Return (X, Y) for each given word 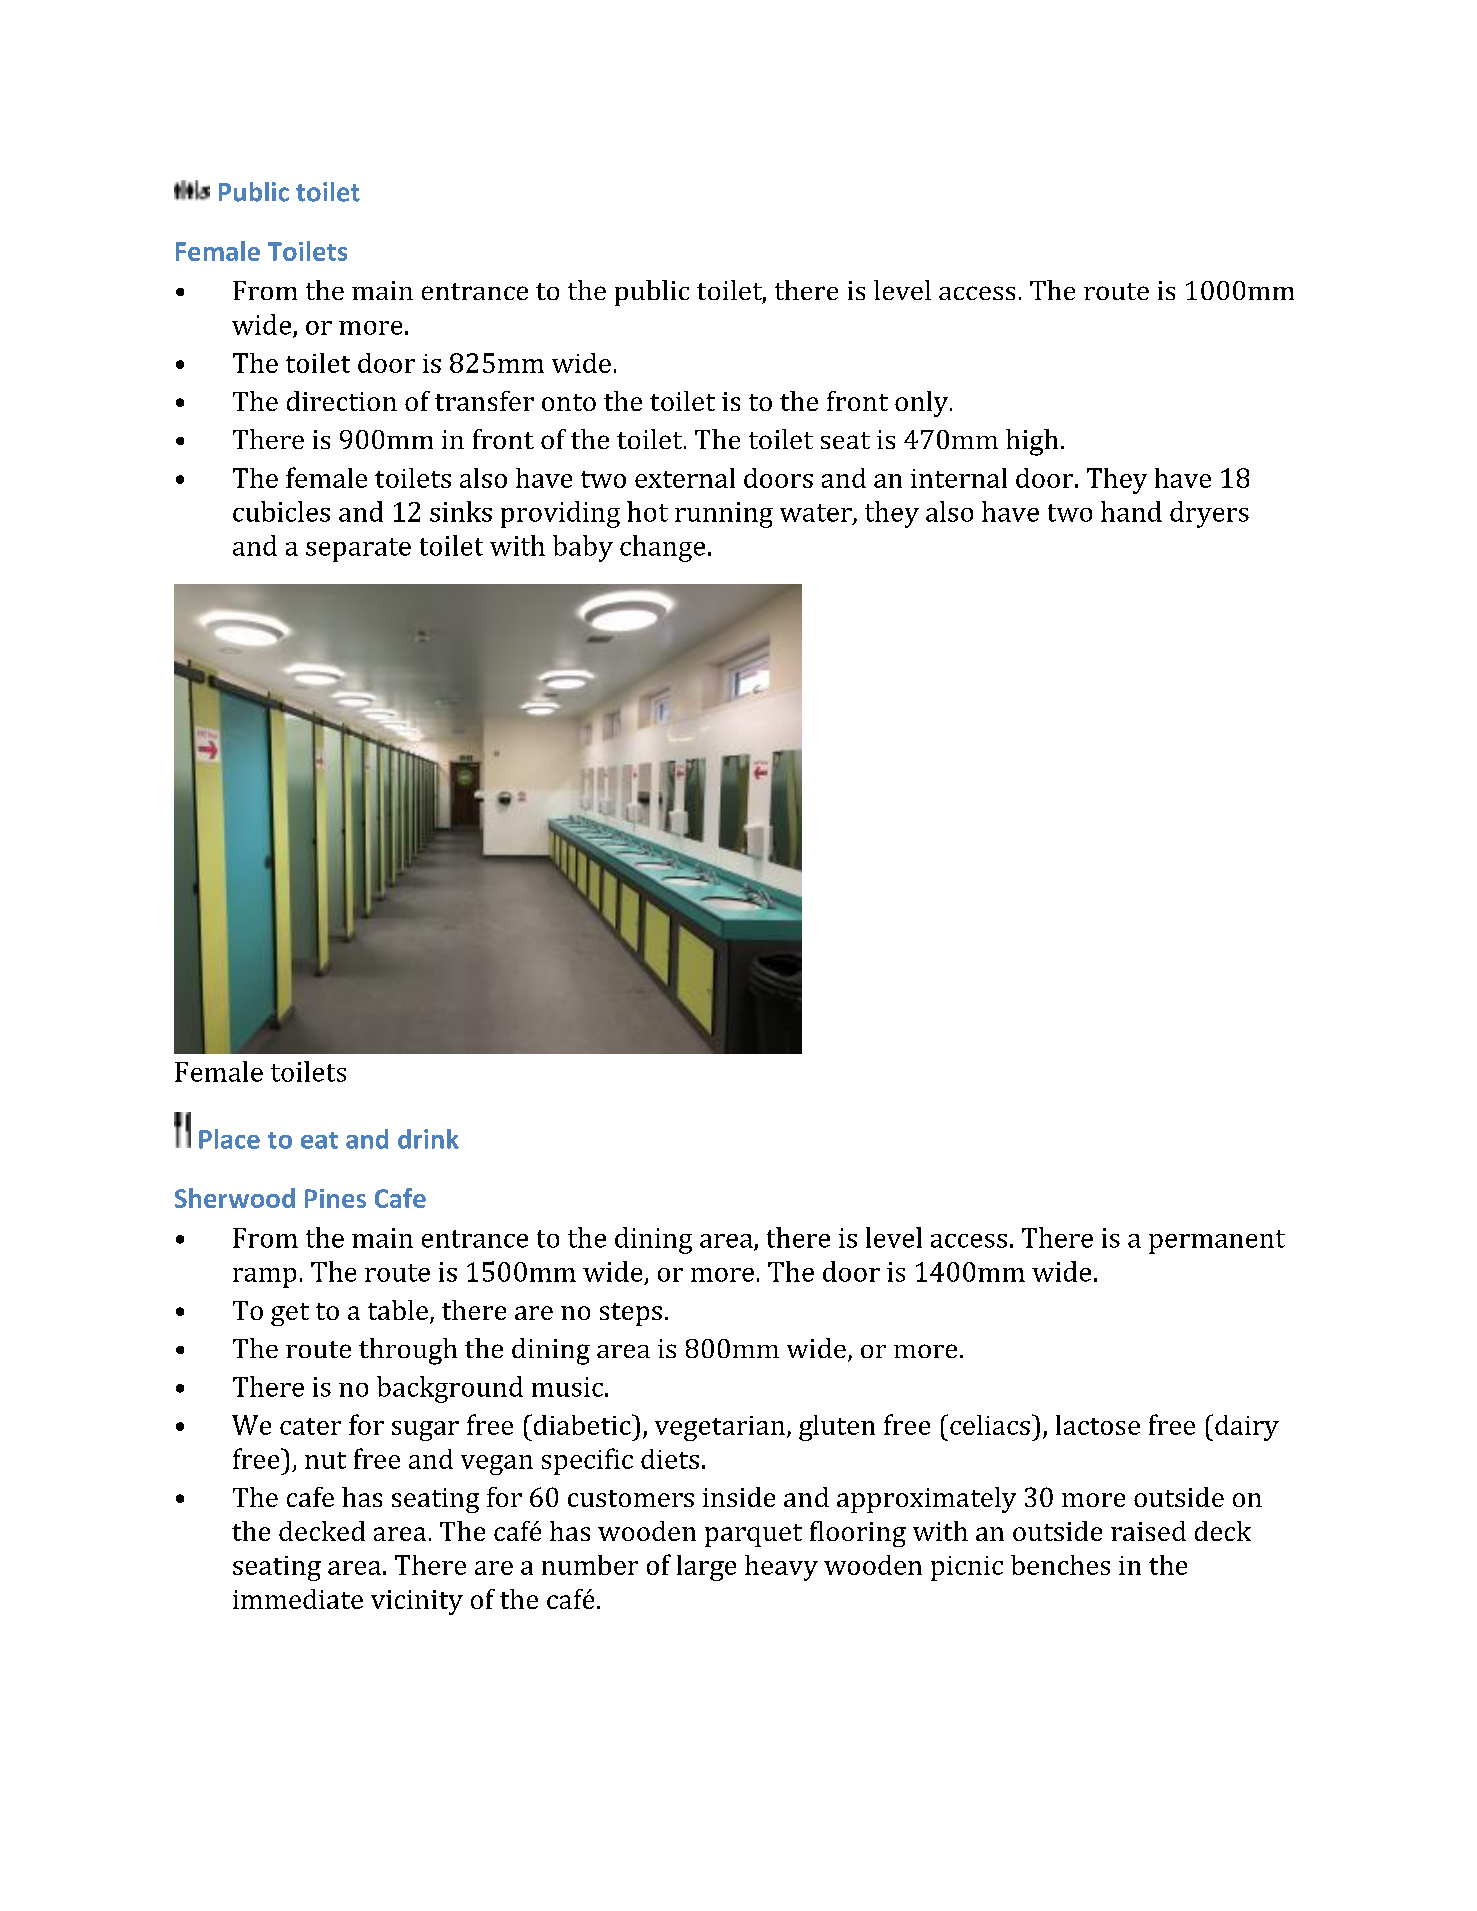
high (1032, 442)
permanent (1217, 1242)
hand (1131, 511)
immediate (298, 1599)
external (685, 478)
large (706, 1568)
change (662, 548)
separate (358, 550)
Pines (335, 1198)
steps (631, 1314)
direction (342, 401)
